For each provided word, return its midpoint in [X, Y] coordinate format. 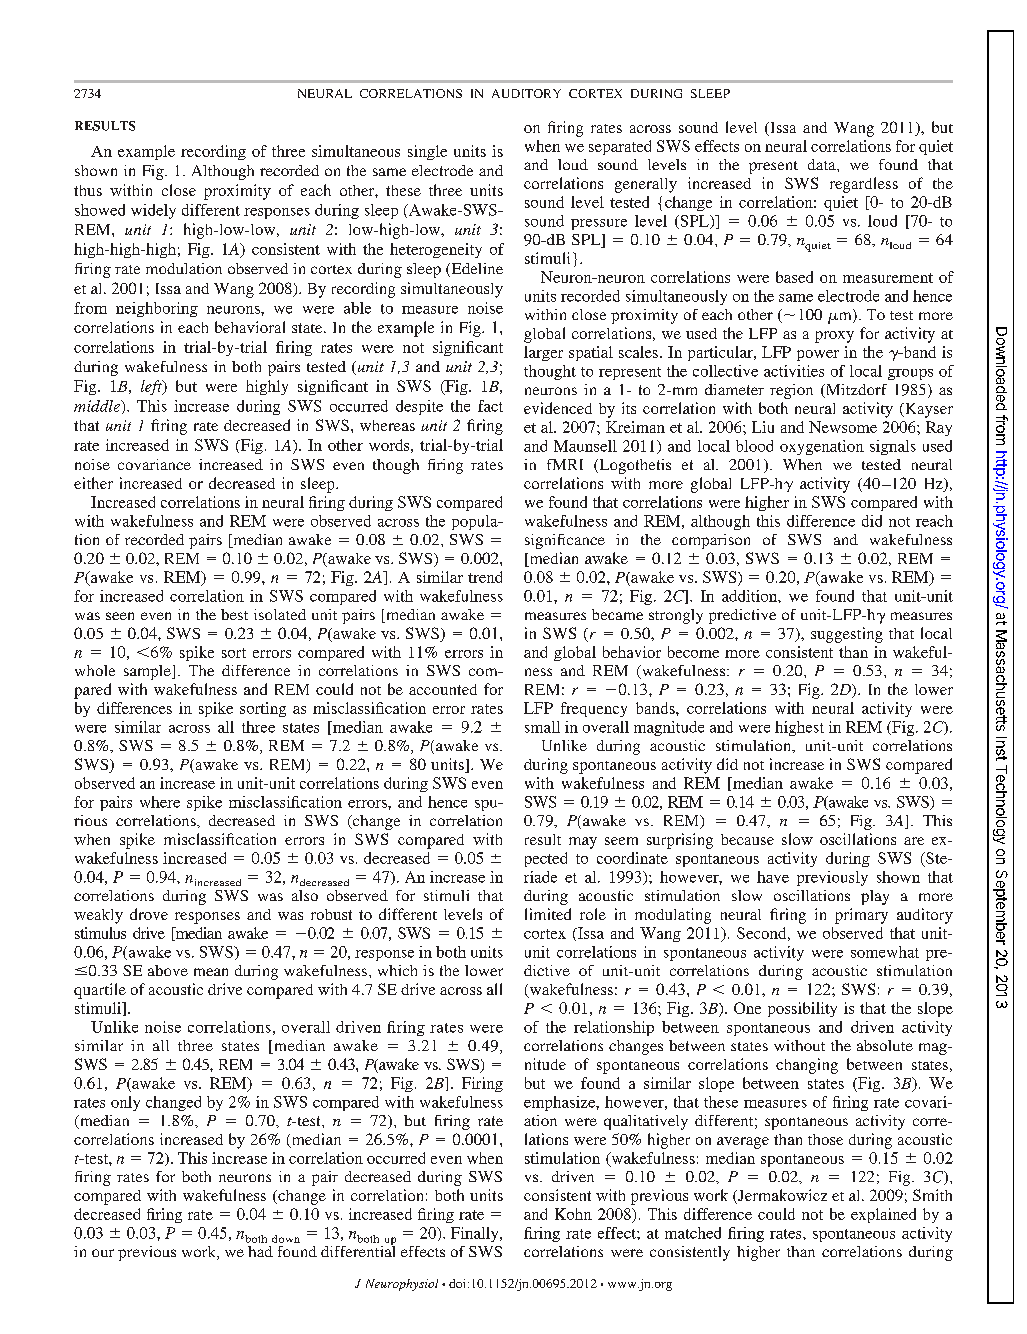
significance [565, 541]
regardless [864, 185]
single [427, 152]
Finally [476, 1234]
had [260, 1251]
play [875, 897]
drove [149, 914]
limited [548, 914]
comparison [711, 541]
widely [153, 211]
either [93, 483]
